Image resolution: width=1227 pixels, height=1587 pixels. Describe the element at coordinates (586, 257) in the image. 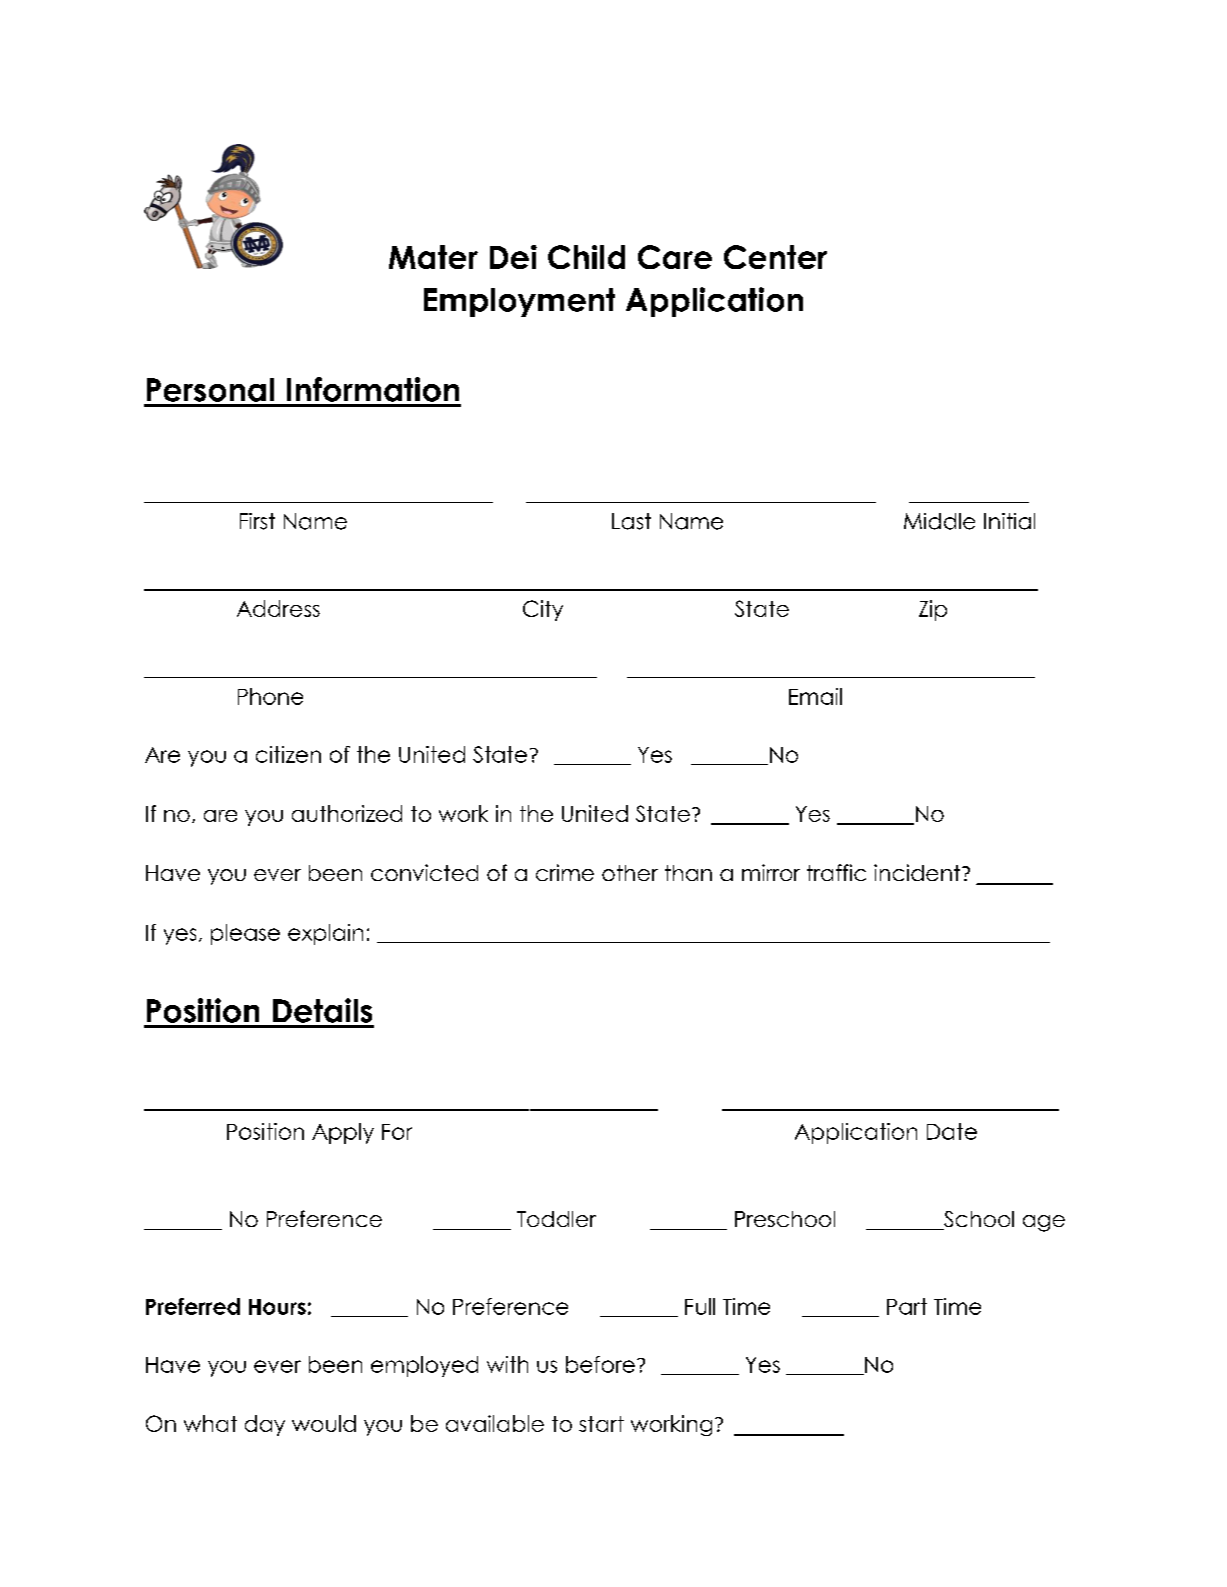

I see `Child` at that location.
